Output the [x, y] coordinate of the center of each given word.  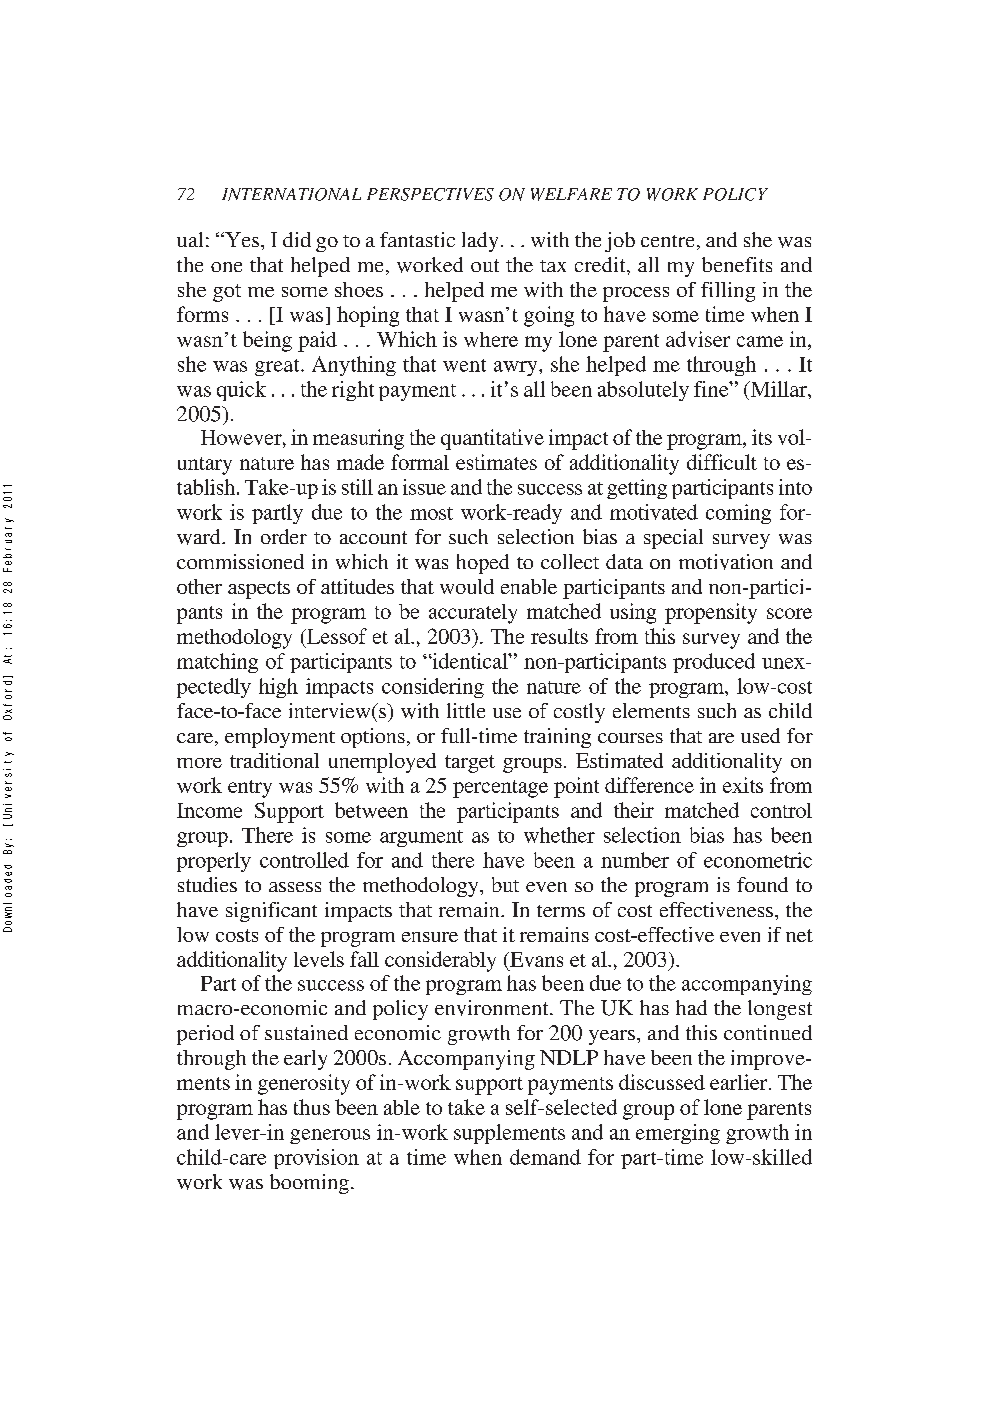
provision [316, 1159]
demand [545, 1157]
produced [714, 663]
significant [271, 912]
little [466, 710]
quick [241, 391]
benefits [737, 264]
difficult [722, 462]
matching [217, 663]
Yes [242, 239]
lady [480, 242]
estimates [496, 462]
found [762, 884]
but [505, 884]
